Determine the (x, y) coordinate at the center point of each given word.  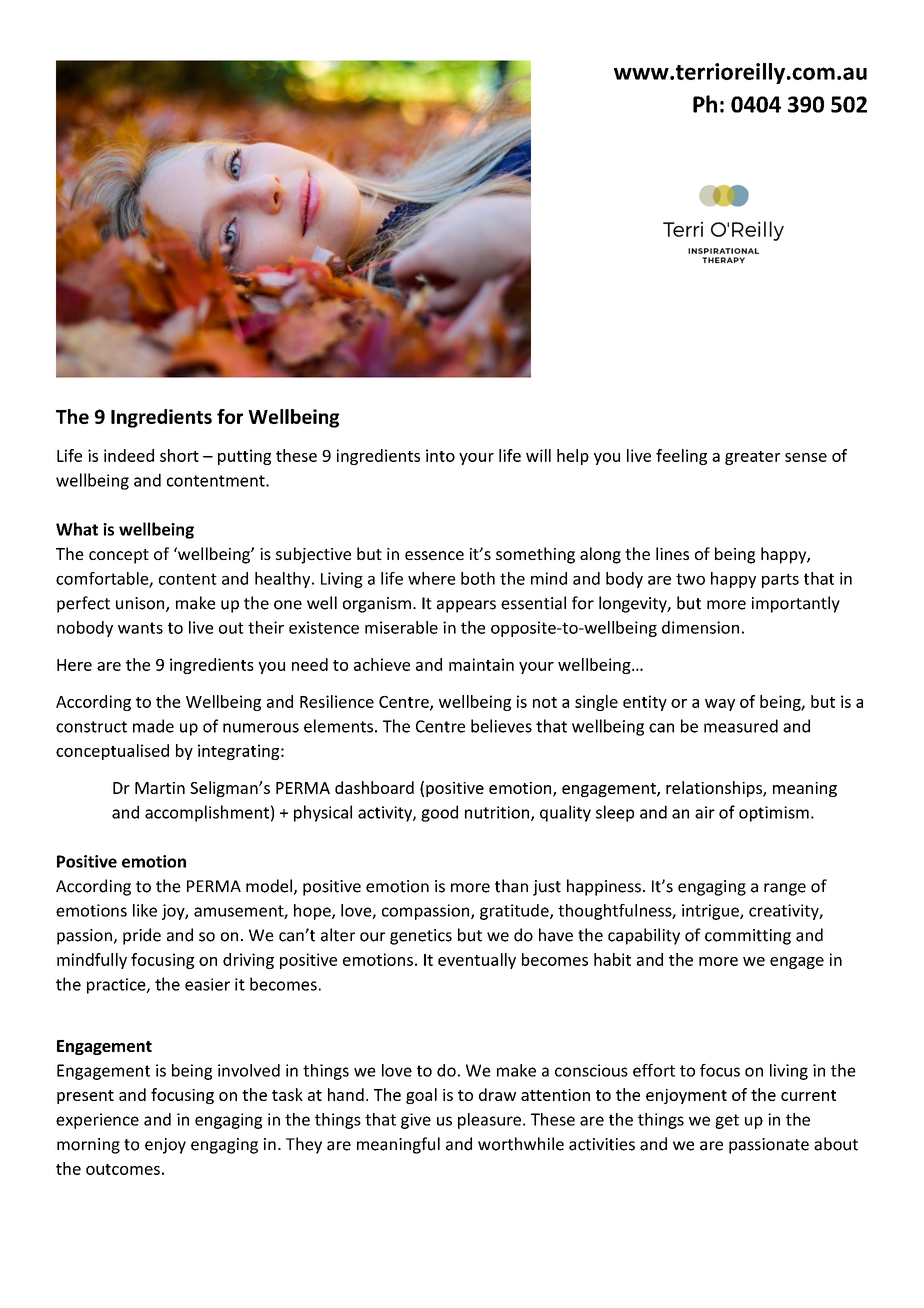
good (439, 813)
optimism (774, 814)
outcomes (123, 1169)
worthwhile (521, 1144)
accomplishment (207, 813)
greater (752, 458)
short (179, 455)
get (727, 1121)
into (440, 455)
